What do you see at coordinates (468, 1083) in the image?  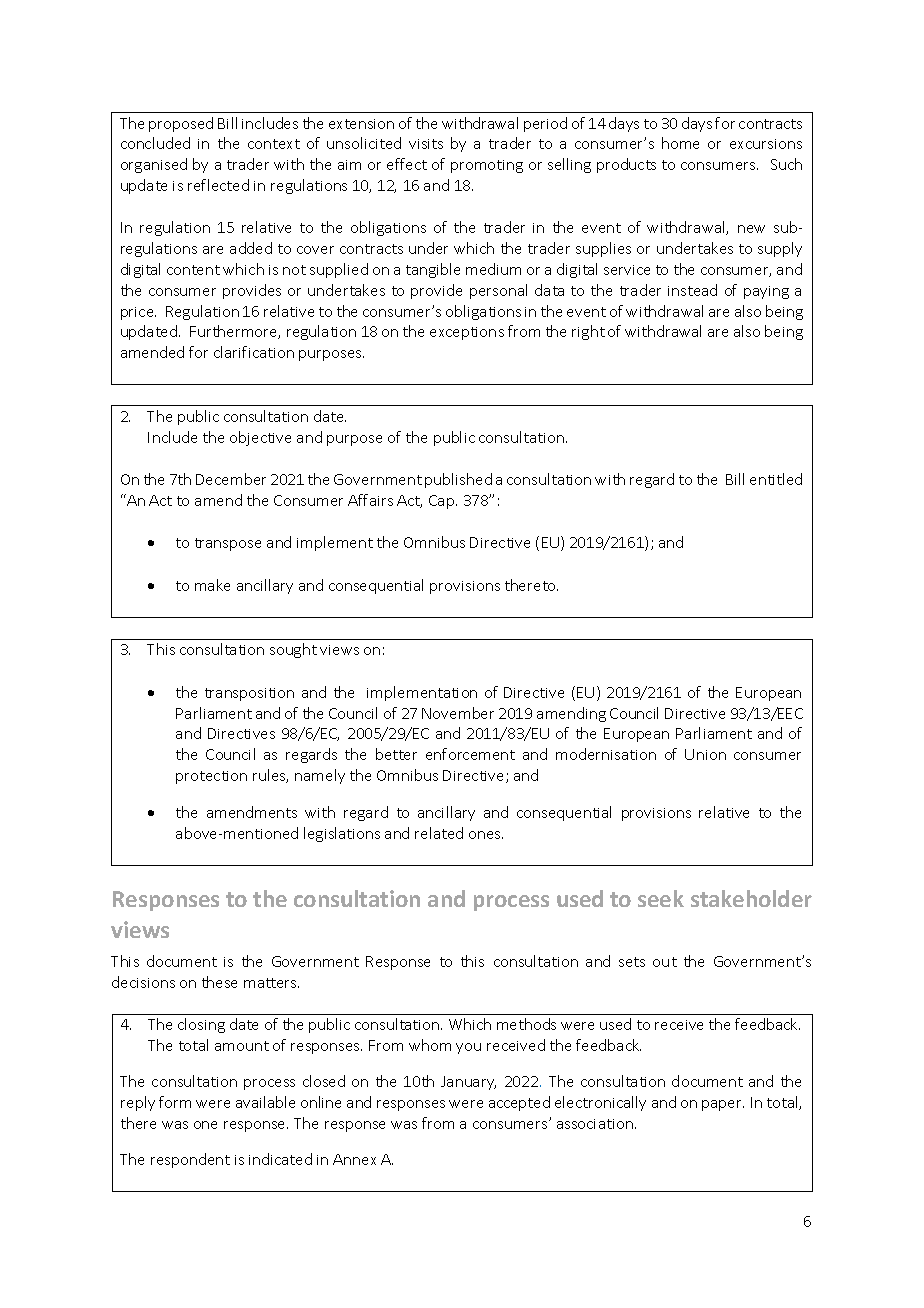 I see `January` at bounding box center [468, 1083].
